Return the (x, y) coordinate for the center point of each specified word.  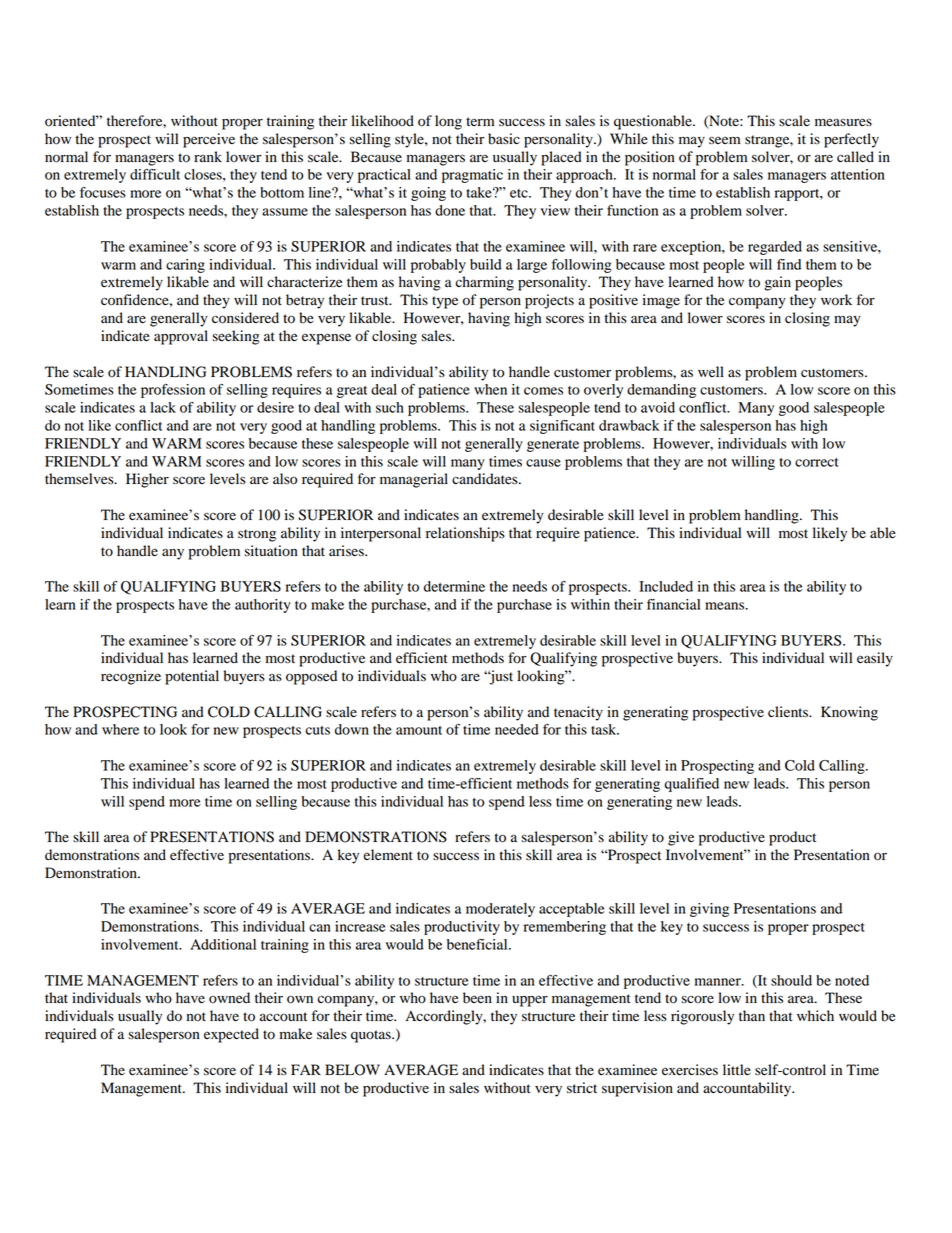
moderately (500, 910)
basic (504, 139)
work (836, 300)
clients (789, 711)
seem (724, 140)
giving (709, 910)
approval (181, 337)
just (500, 677)
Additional (223, 944)
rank (208, 156)
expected (231, 1035)
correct (817, 462)
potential (192, 677)
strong (257, 535)
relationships (465, 534)
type (445, 302)
